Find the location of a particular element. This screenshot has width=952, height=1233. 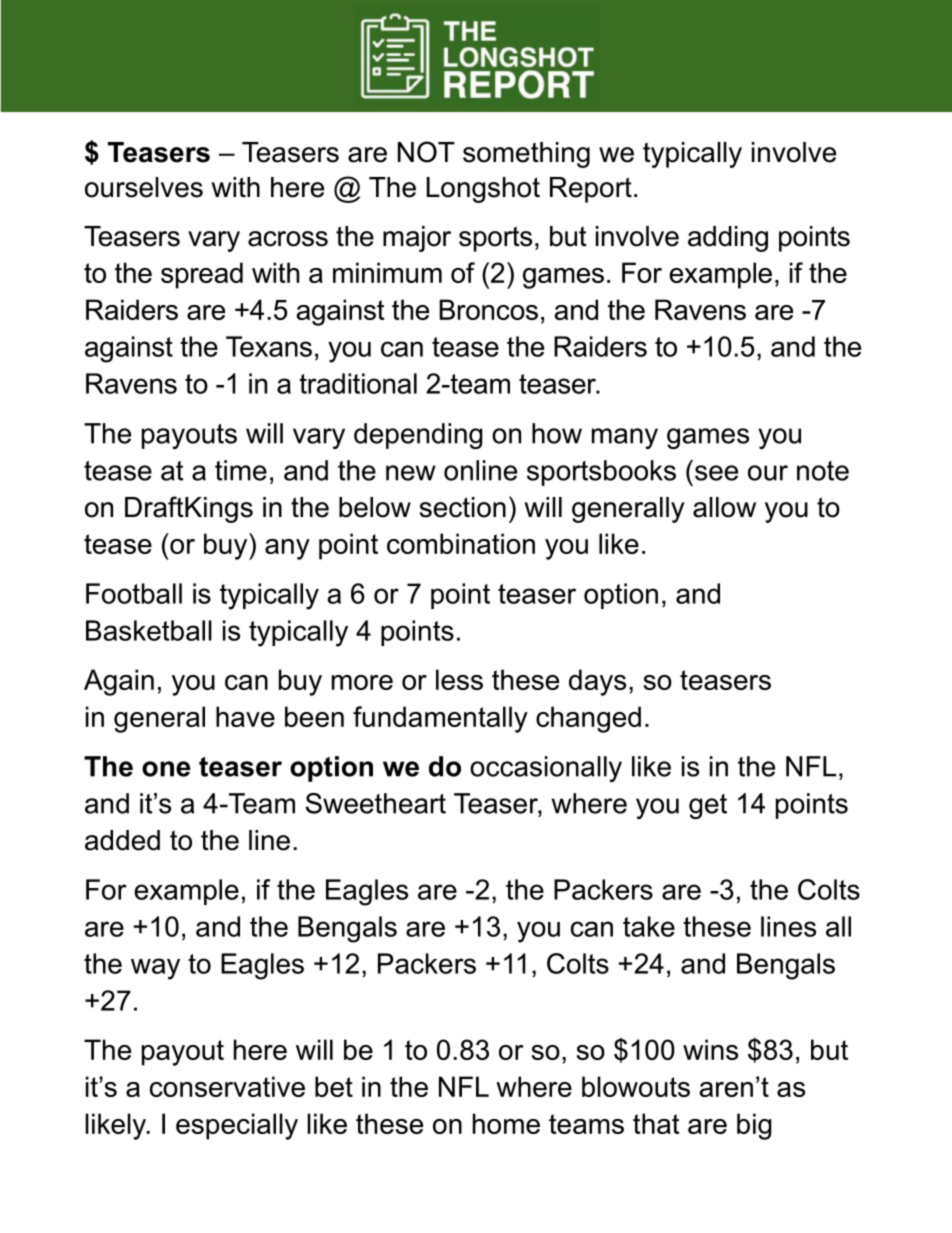

section is located at coordinates (463, 507).
